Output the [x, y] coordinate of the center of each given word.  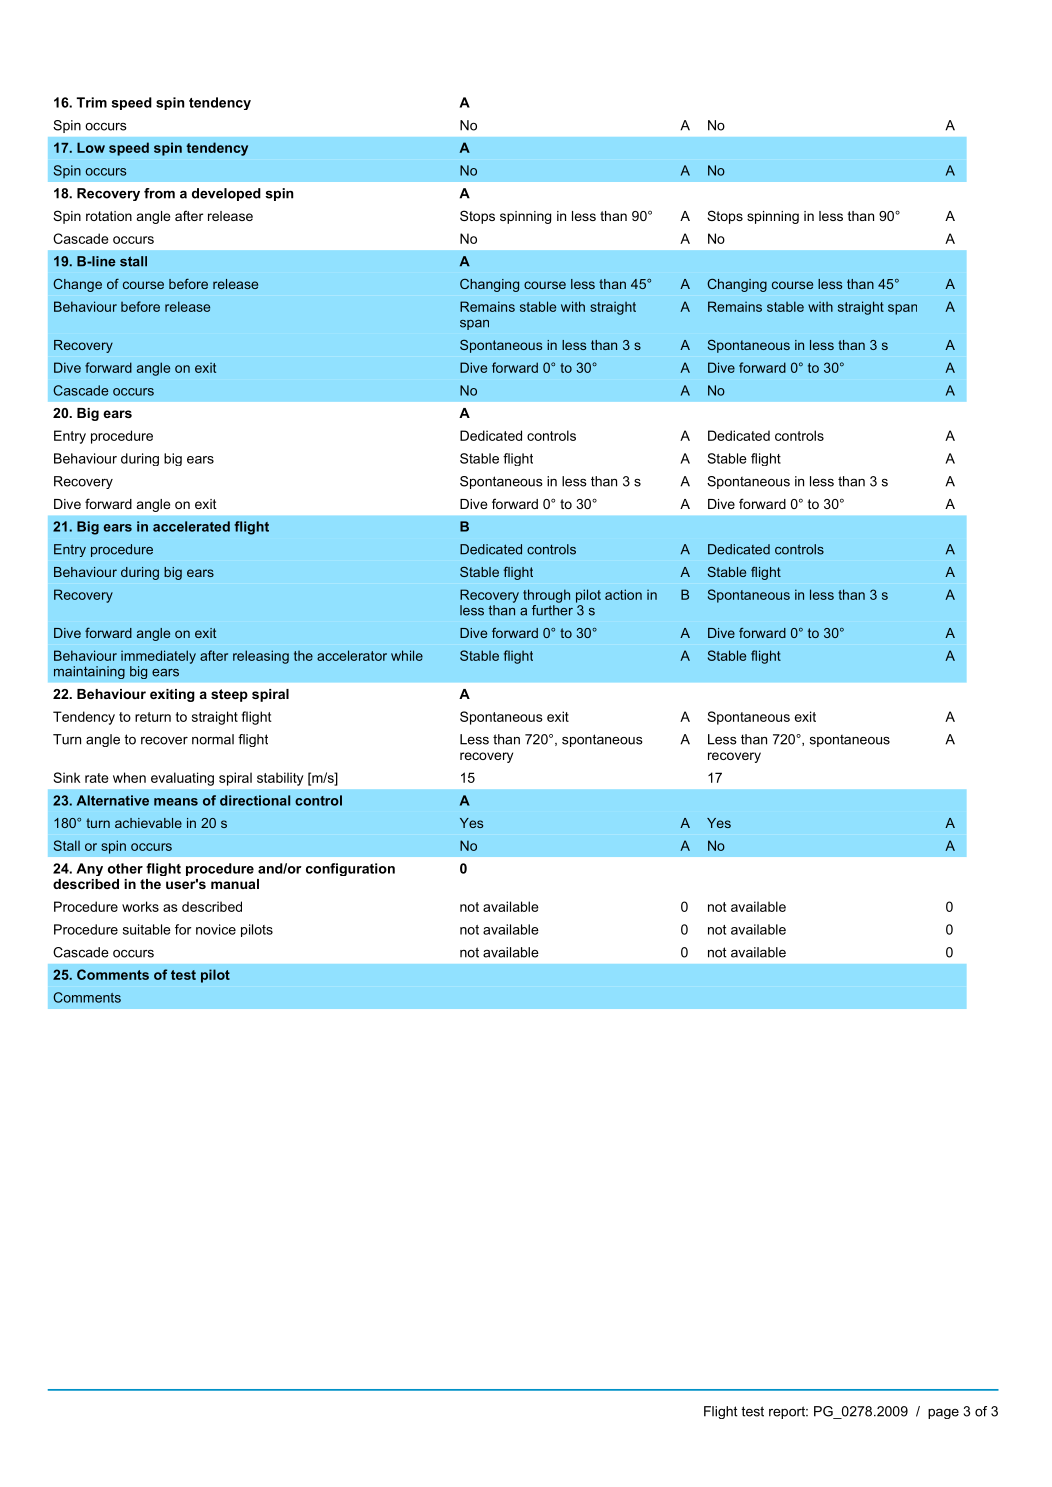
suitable [147, 929]
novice [216, 929]
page [943, 1413]
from [159, 193]
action [623, 594]
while [407, 655]
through [546, 596]
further [552, 610]
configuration [350, 869]
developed [226, 194]
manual [235, 884]
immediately [158, 657]
